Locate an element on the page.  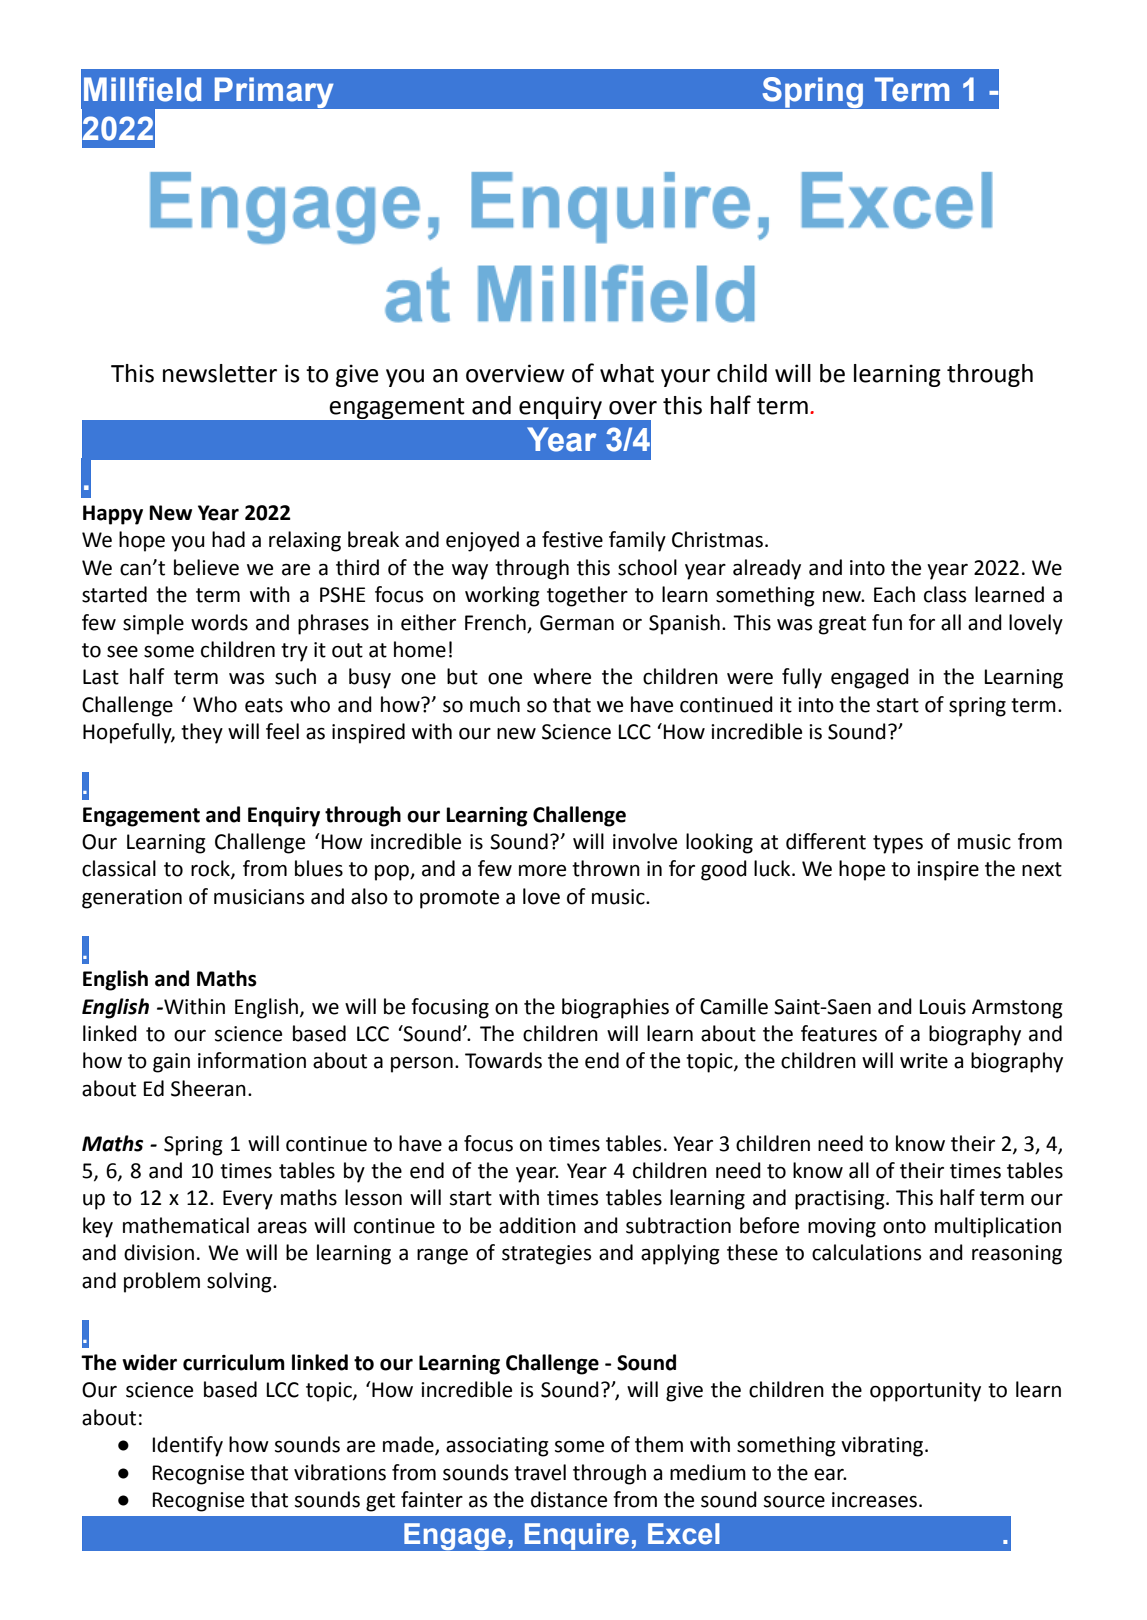
your is located at coordinates (685, 378).
